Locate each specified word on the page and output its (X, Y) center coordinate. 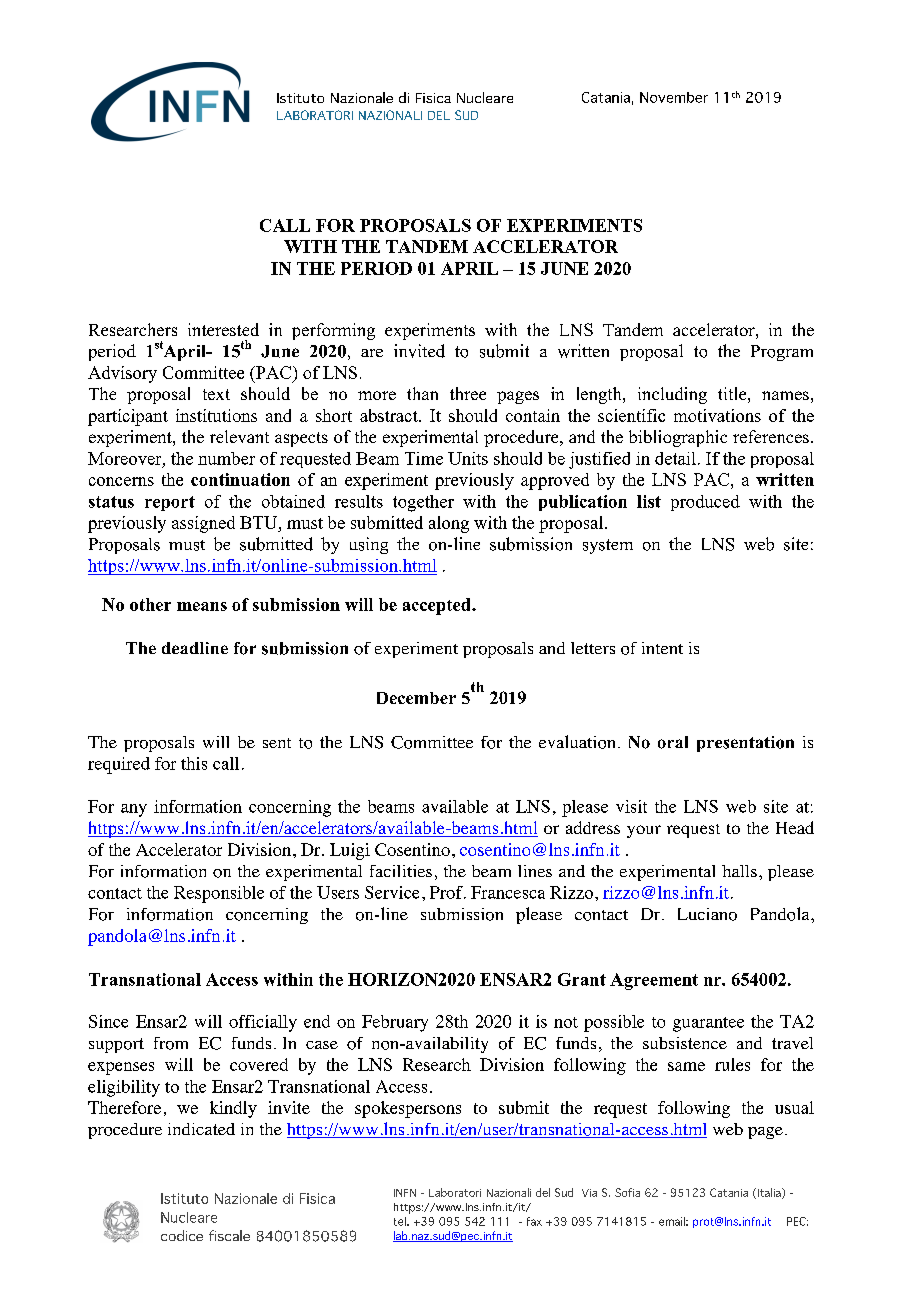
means (202, 606)
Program (782, 353)
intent (662, 648)
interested (223, 329)
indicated (201, 1129)
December (416, 698)
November (674, 97)
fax (534, 1221)
